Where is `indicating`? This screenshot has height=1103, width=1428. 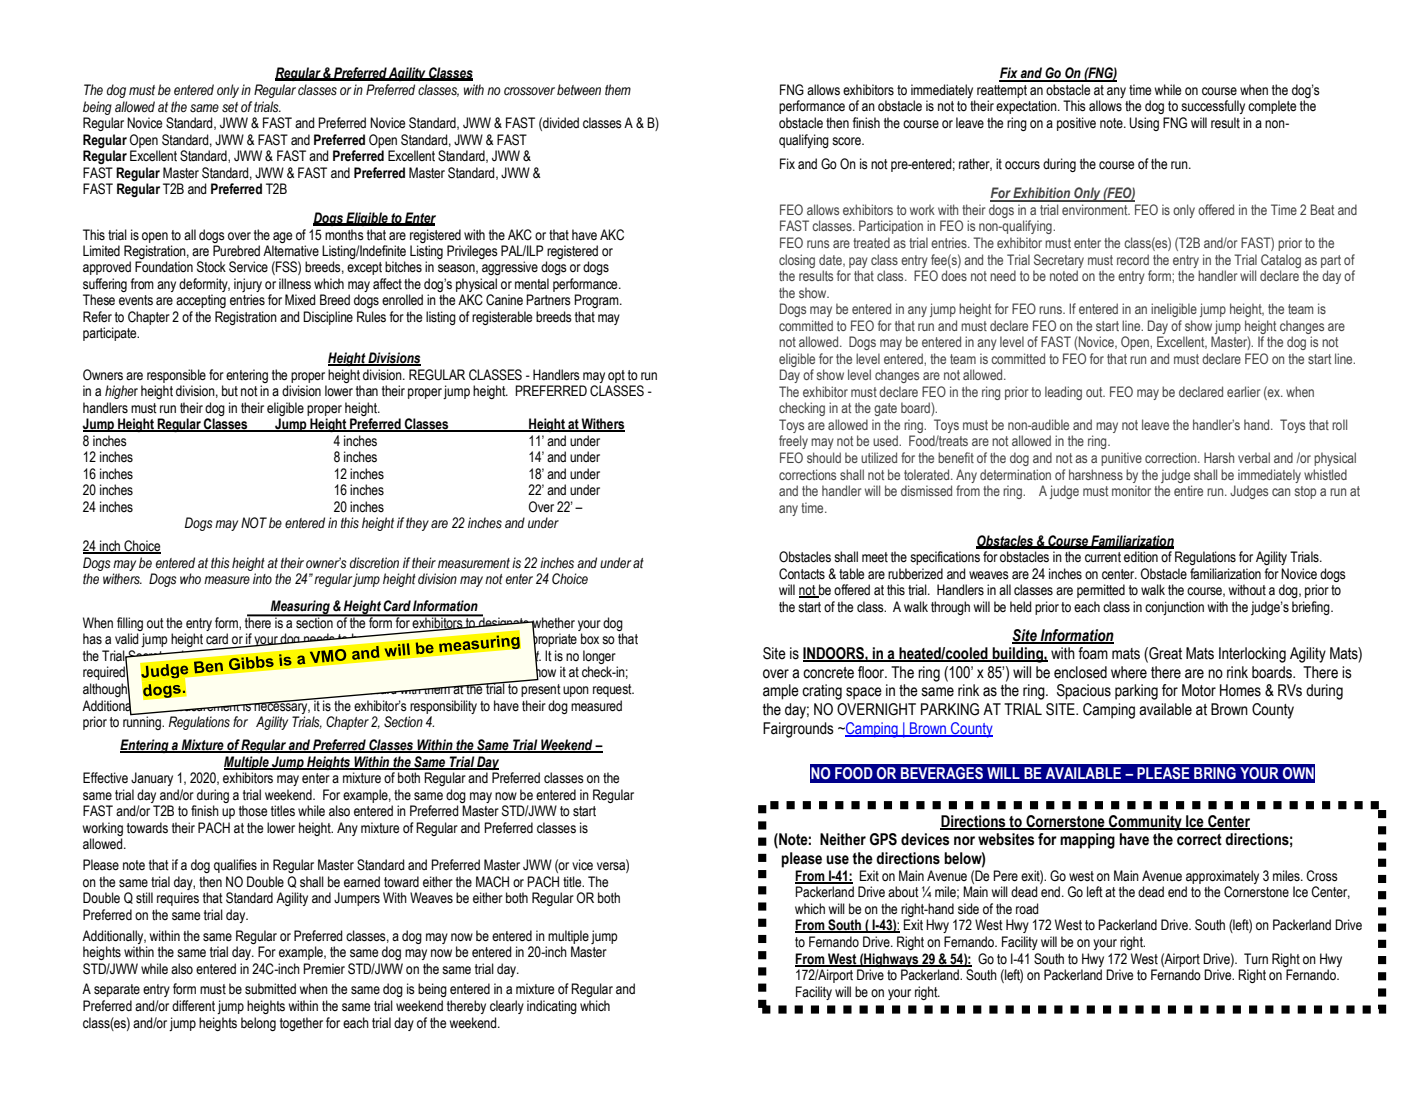
indicating is located at coordinates (552, 1007).
